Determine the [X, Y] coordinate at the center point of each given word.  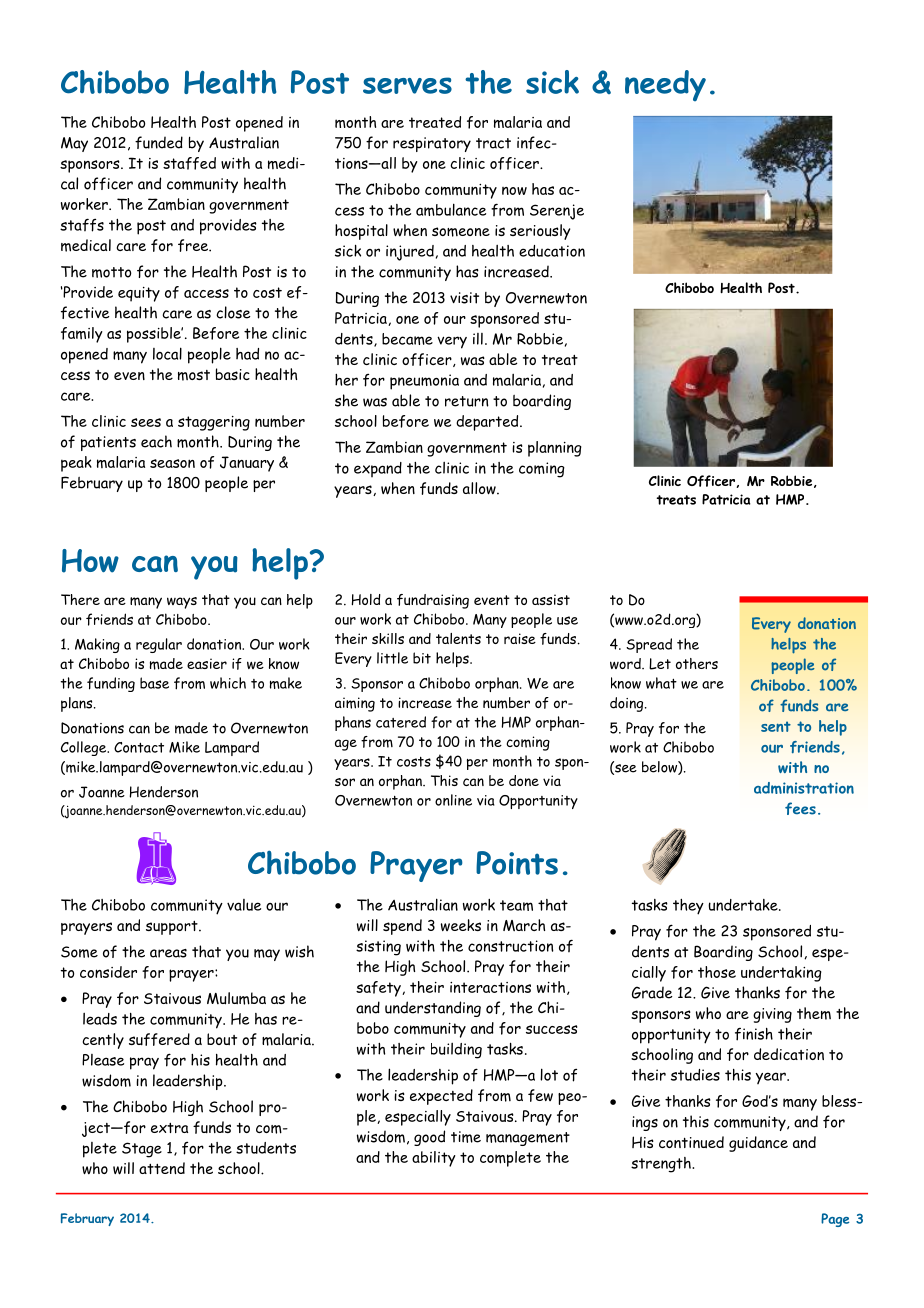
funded [159, 142]
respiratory [432, 144]
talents [458, 638]
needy [665, 85]
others [697, 663]
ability [434, 1159]
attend [162, 1168]
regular [159, 645]
